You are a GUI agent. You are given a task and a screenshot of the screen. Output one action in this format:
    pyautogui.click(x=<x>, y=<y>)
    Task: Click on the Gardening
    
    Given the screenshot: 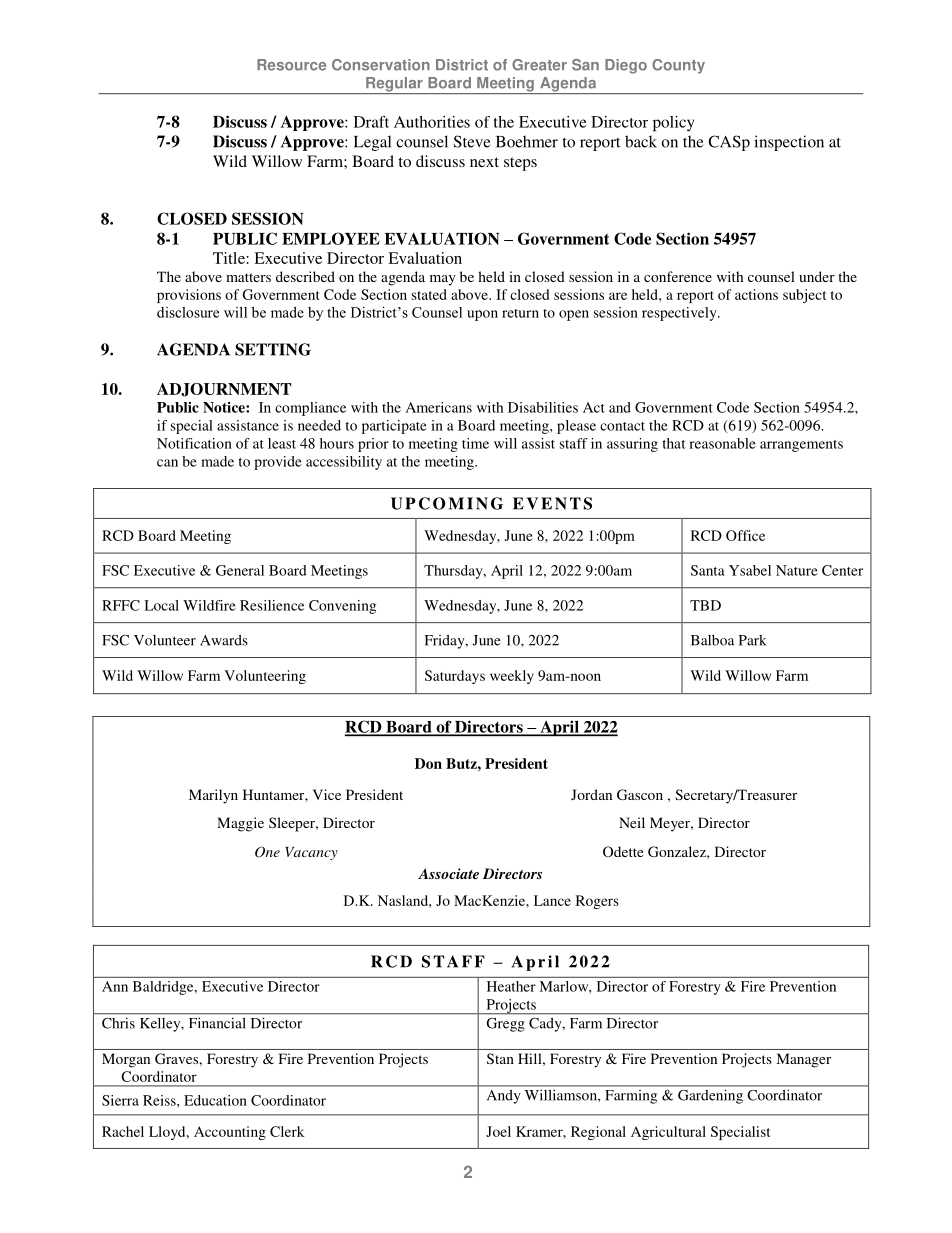 What is the action you would take?
    pyautogui.click(x=710, y=1097)
